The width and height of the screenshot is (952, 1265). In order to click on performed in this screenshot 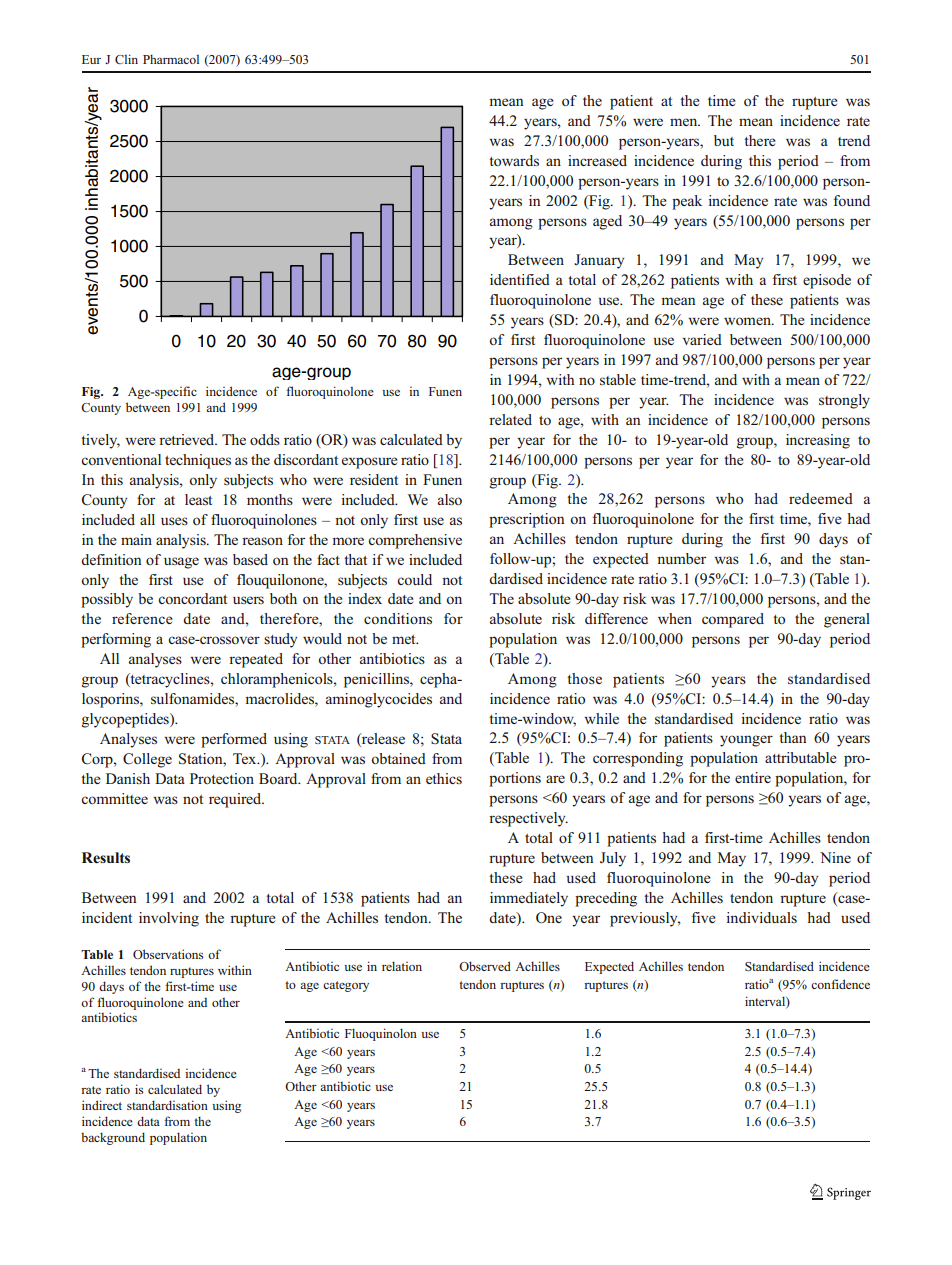, I will do `click(234, 740)`.
